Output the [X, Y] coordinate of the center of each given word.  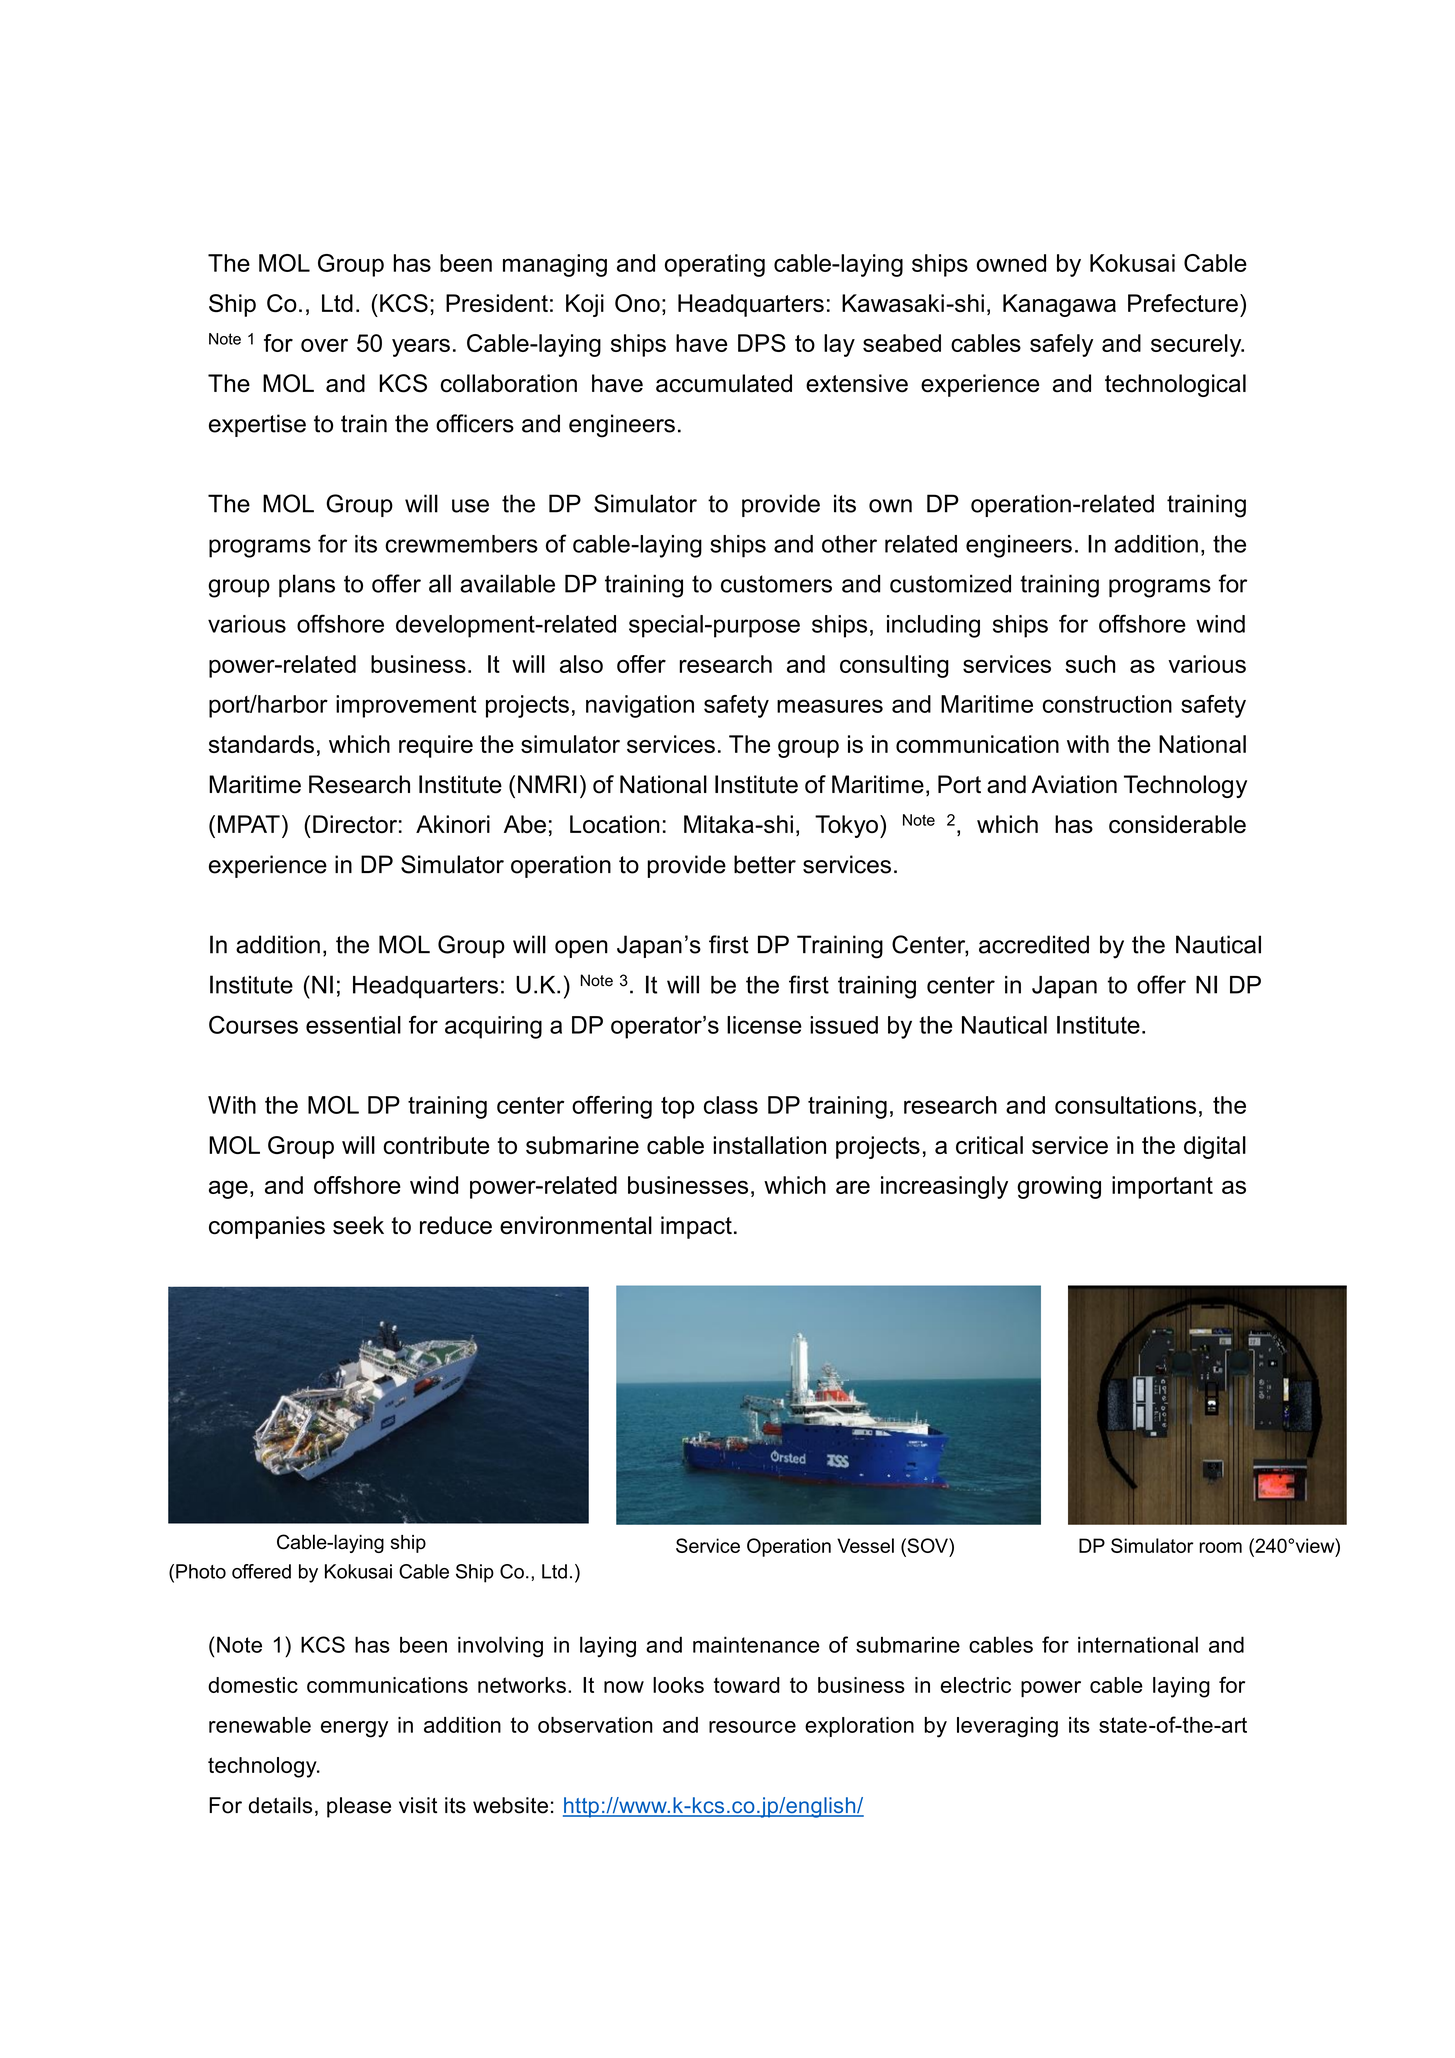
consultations [1125, 1105]
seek [358, 1225]
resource [752, 1727]
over [324, 345]
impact [696, 1227]
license [764, 1025]
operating [715, 265]
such [1090, 664]
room [1220, 1547]
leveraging [1007, 1727]
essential [353, 1025]
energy [354, 1729]
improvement [406, 706]
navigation [640, 706]
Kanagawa [1059, 305]
